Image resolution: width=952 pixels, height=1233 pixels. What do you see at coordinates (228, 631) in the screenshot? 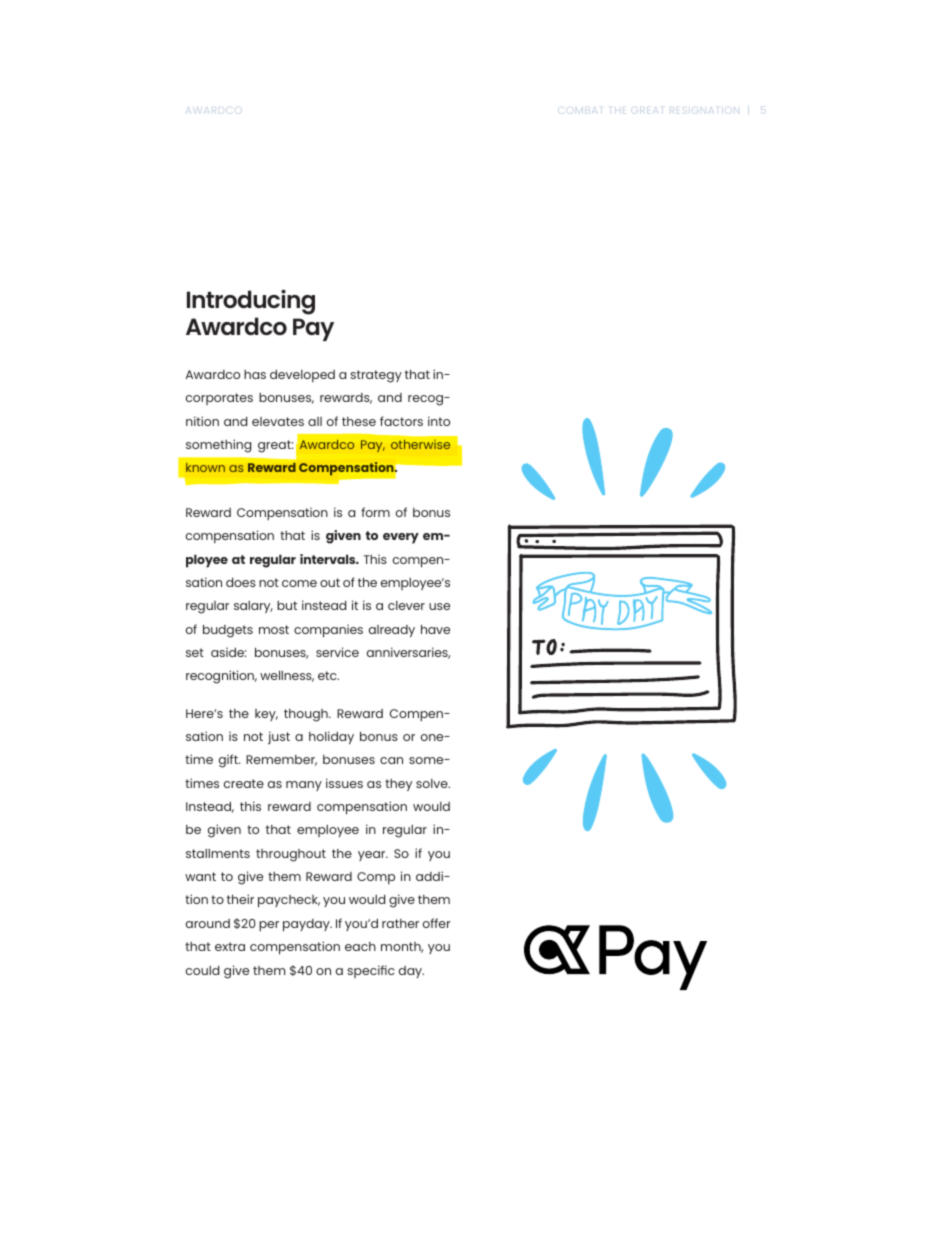
I see `budgets` at bounding box center [228, 631].
